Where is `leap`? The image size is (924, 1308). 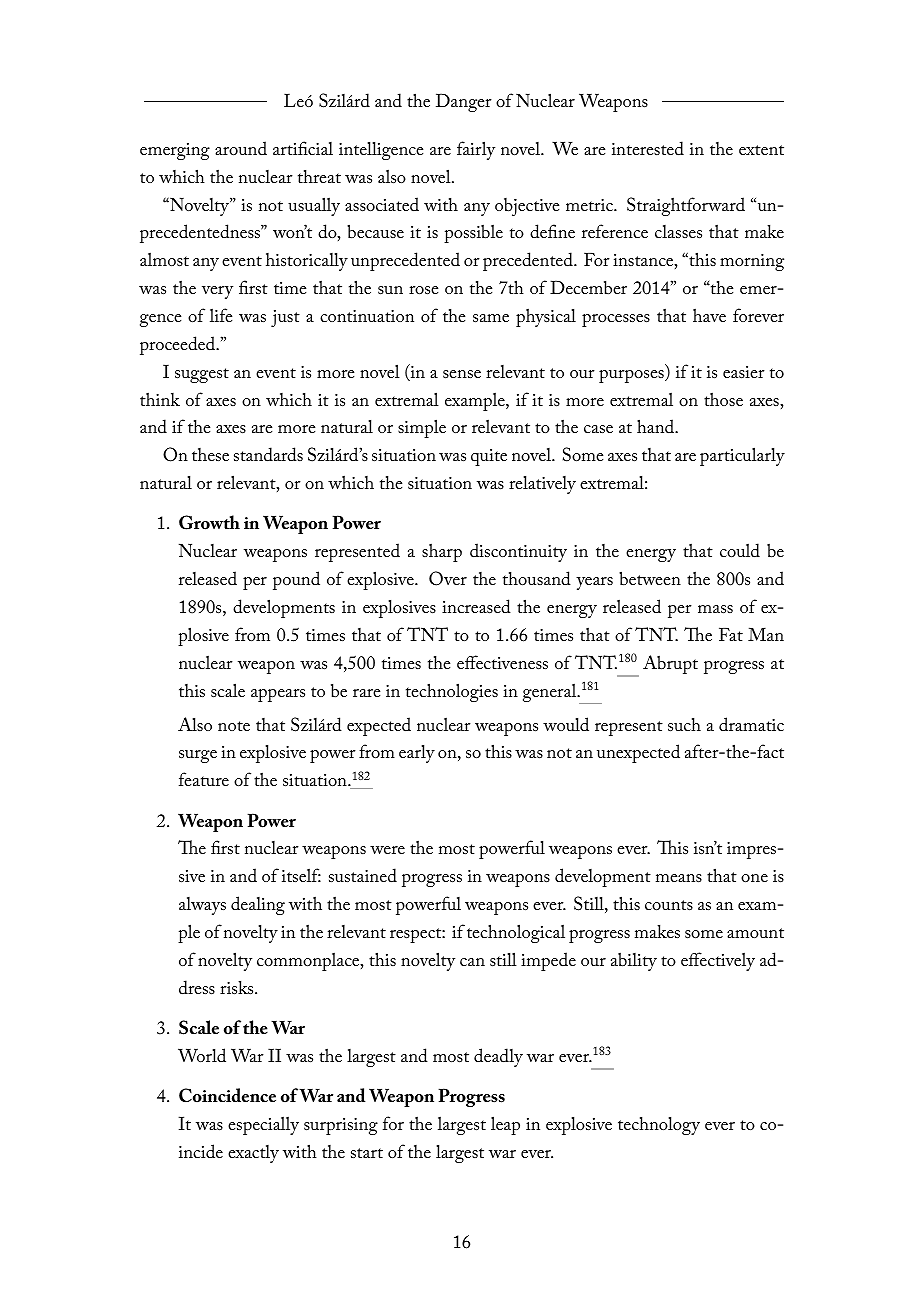
leap is located at coordinates (505, 1125).
